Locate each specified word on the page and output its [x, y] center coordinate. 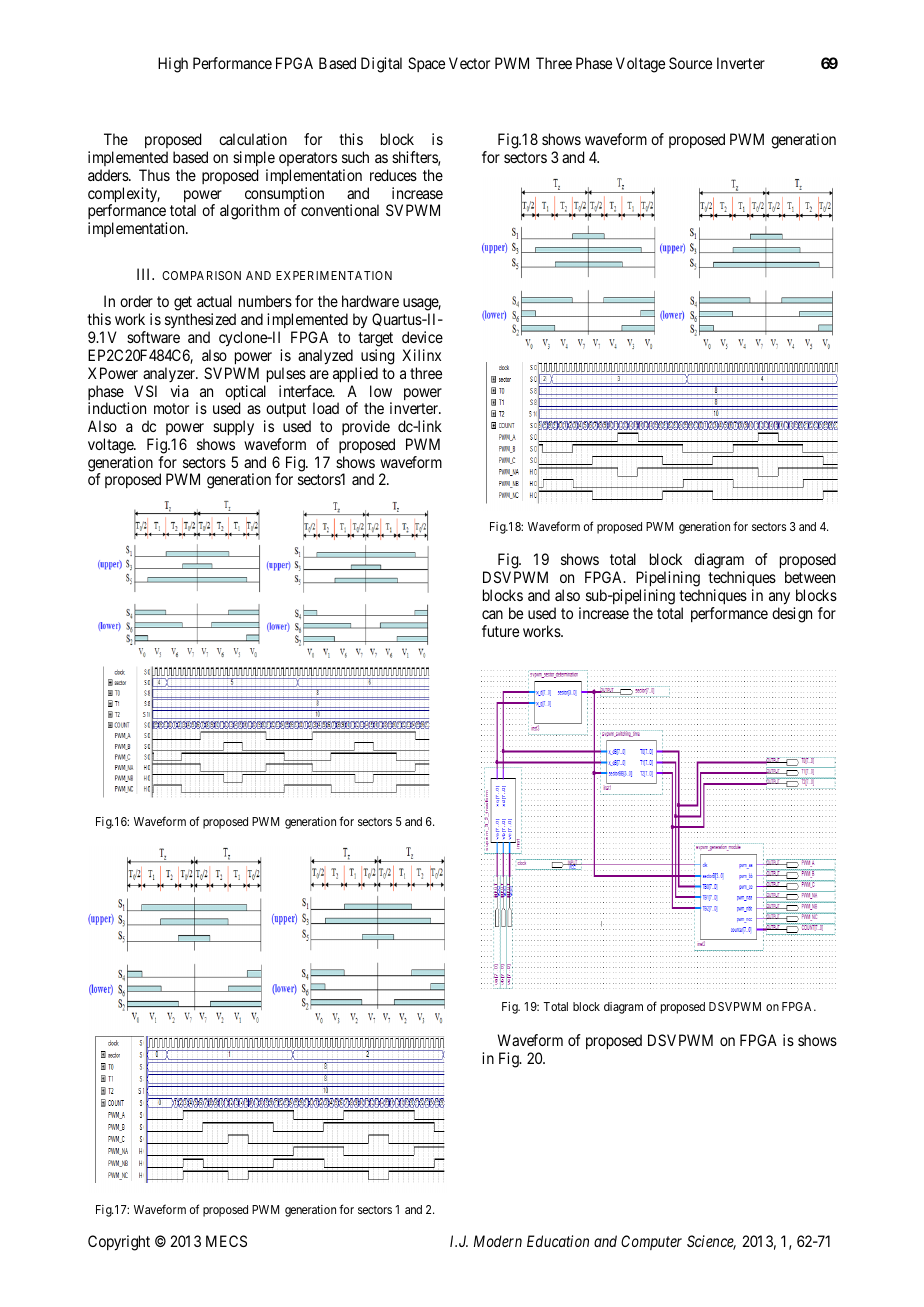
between [810, 577]
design [792, 615]
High [173, 65]
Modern [498, 1241]
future [500, 631]
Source [690, 63]
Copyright [119, 1243]
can [492, 614]
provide [366, 427]
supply [233, 428]
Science [711, 1242]
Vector [469, 63]
